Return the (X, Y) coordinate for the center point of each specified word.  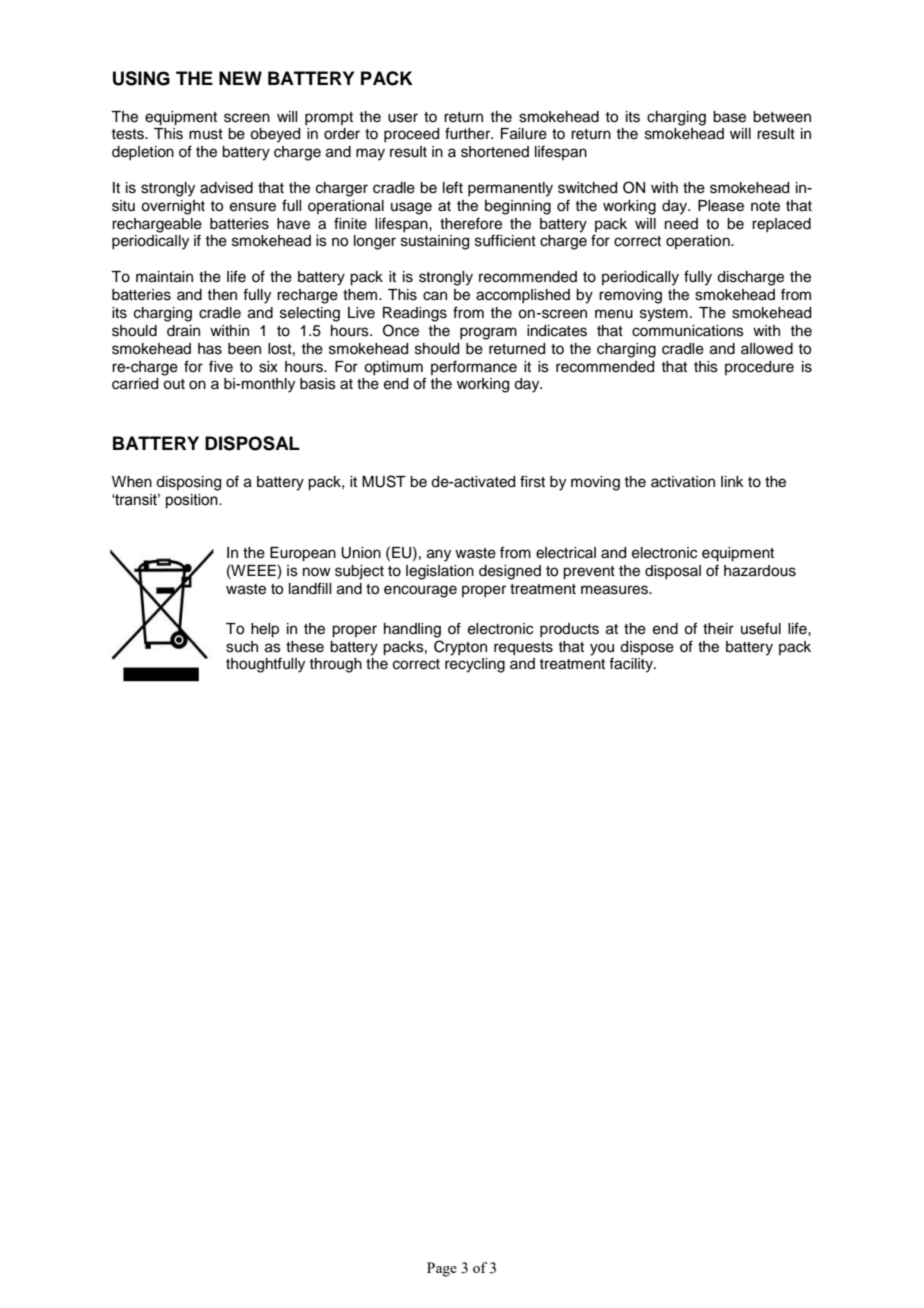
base (729, 117)
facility (632, 665)
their (718, 629)
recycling (475, 665)
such (242, 647)
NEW (240, 78)
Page (442, 1269)
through (335, 665)
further (469, 133)
